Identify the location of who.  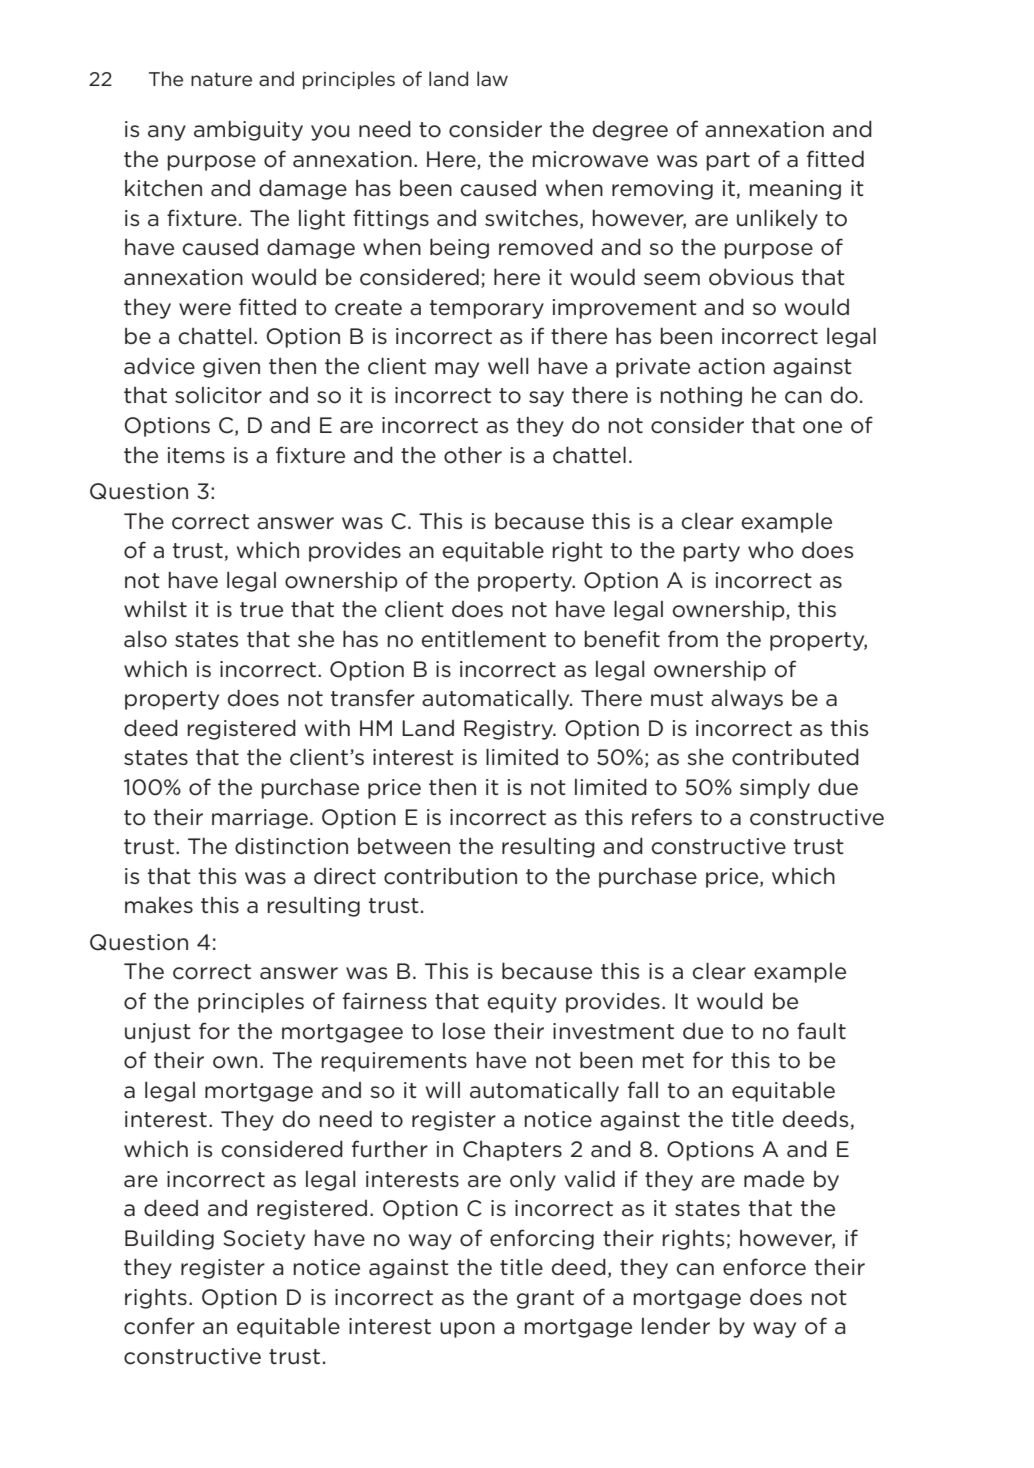
(771, 550).
